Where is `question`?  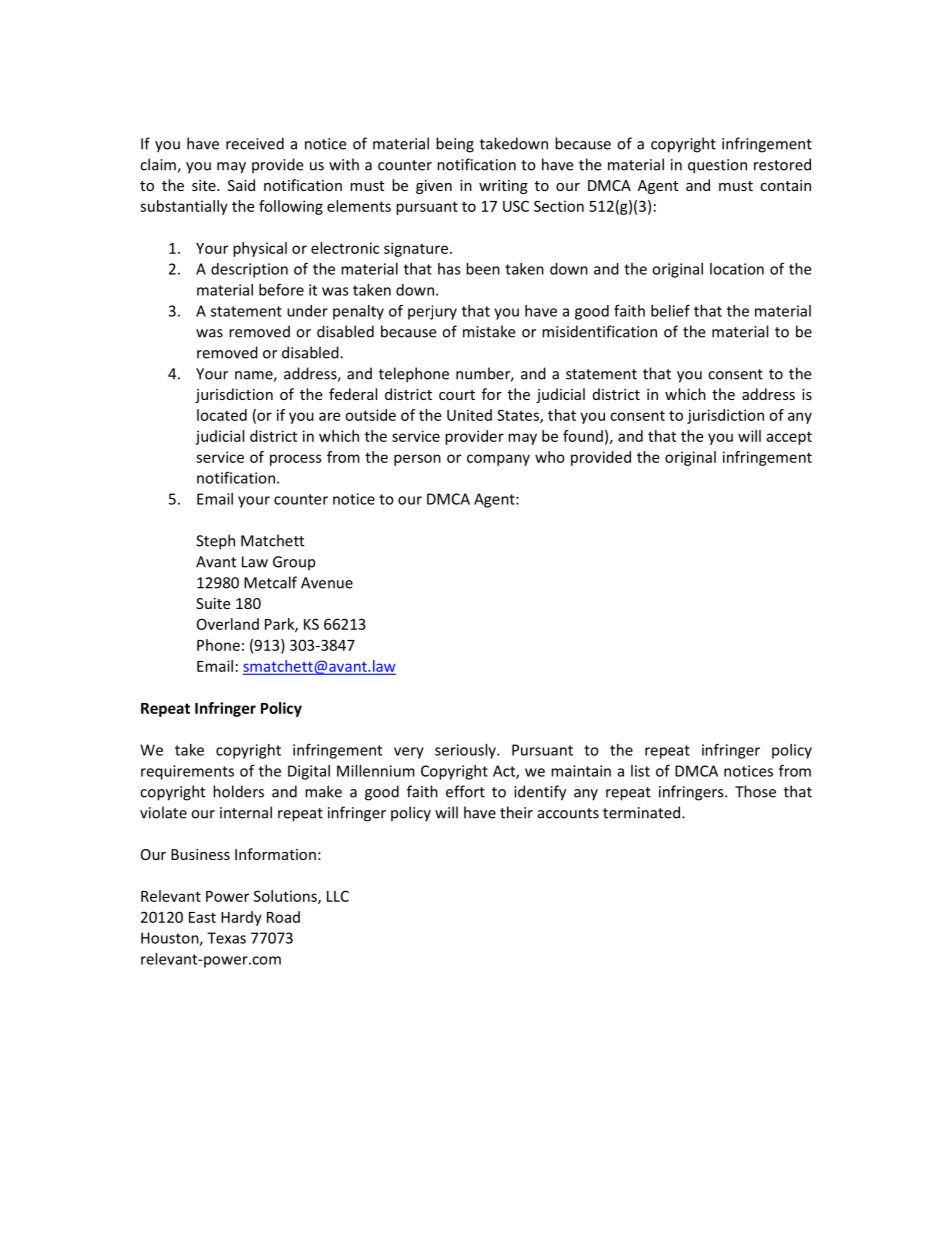 question is located at coordinates (717, 166).
